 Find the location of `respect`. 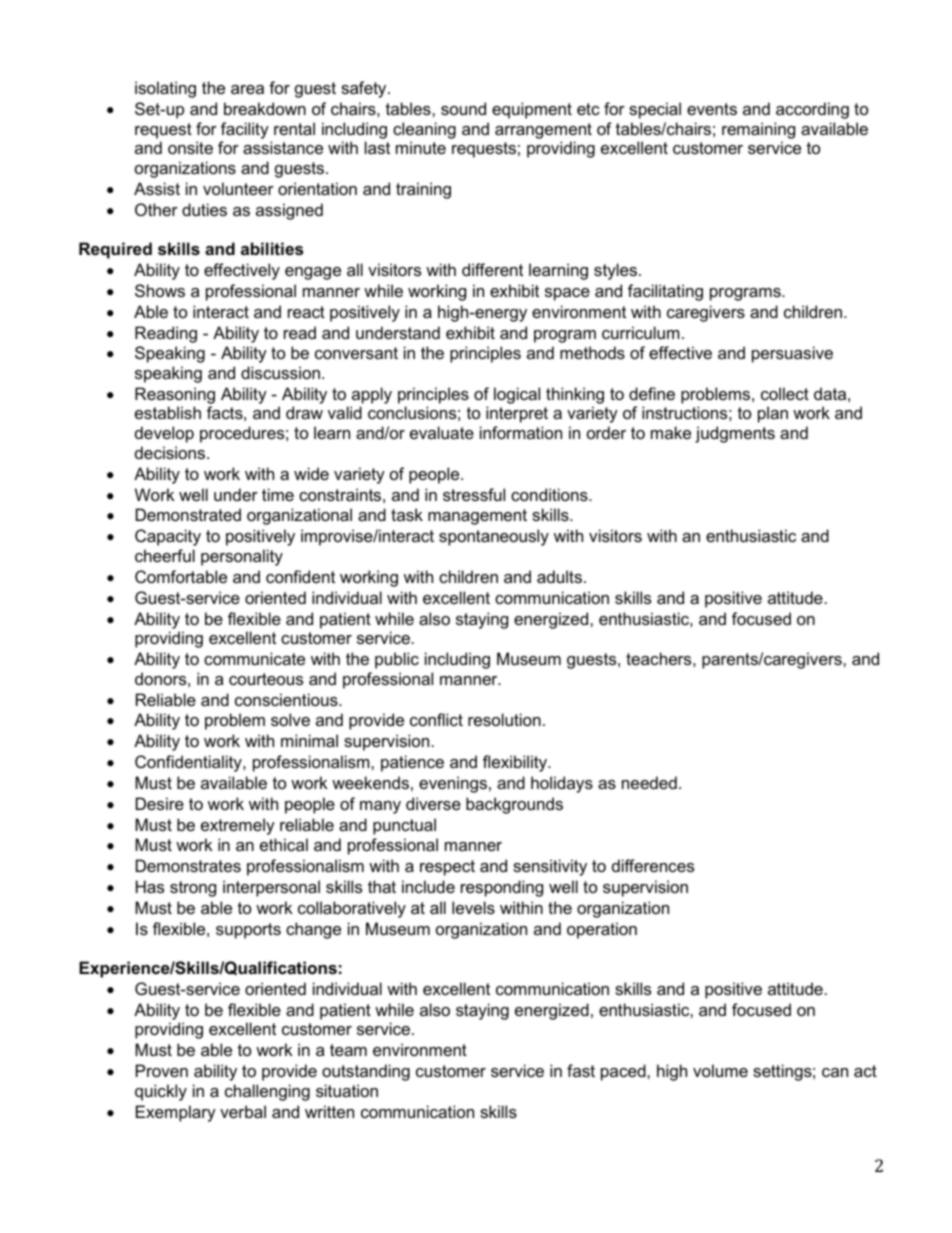

respect is located at coordinates (447, 868).
